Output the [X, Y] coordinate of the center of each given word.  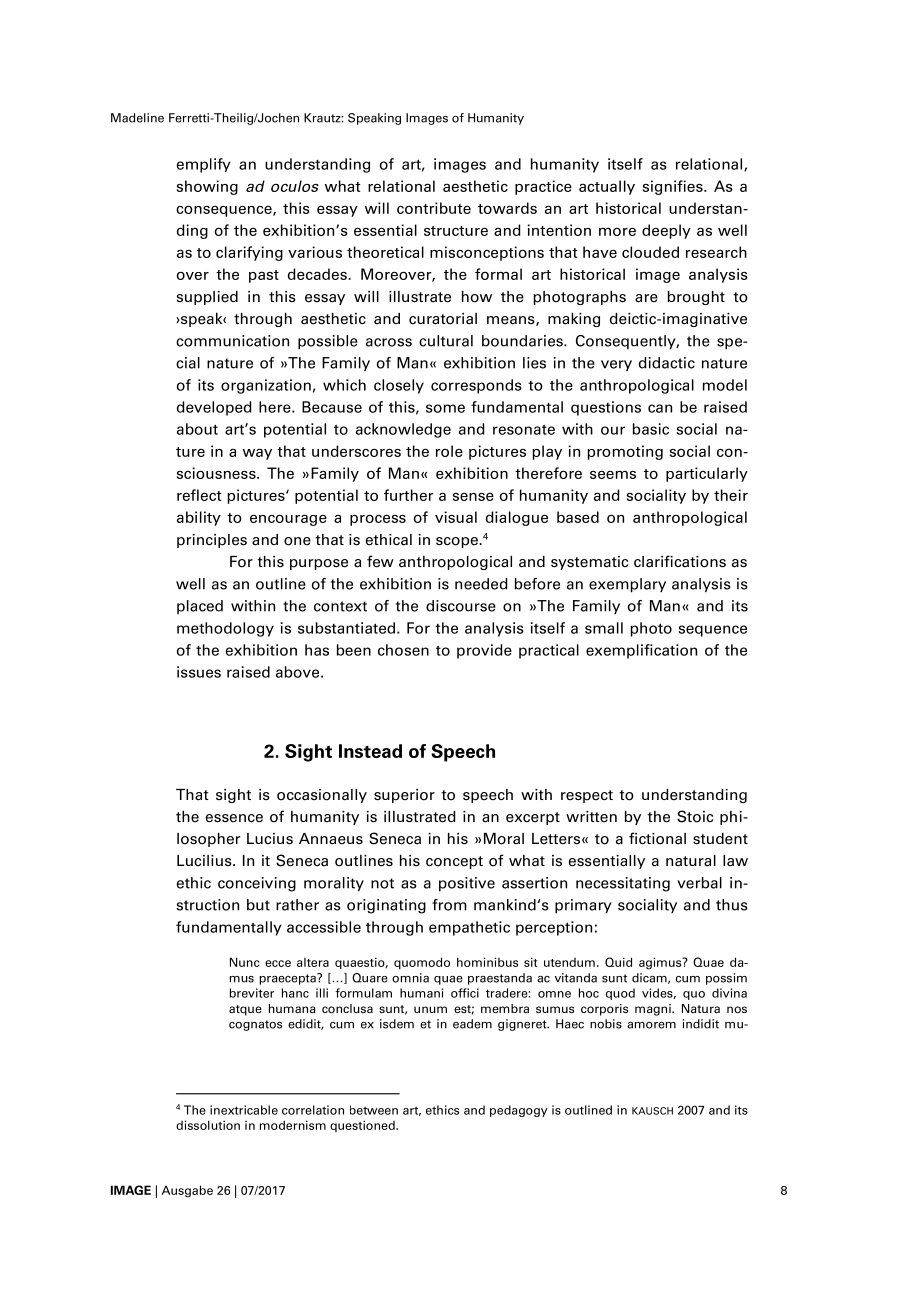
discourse [461, 606]
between [374, 1110]
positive [467, 884]
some [445, 408]
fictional [657, 838]
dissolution [208, 1125]
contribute [434, 208]
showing [207, 187]
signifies [674, 187]
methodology [225, 629]
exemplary [627, 585]
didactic [667, 363]
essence [234, 818]
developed [214, 408]
